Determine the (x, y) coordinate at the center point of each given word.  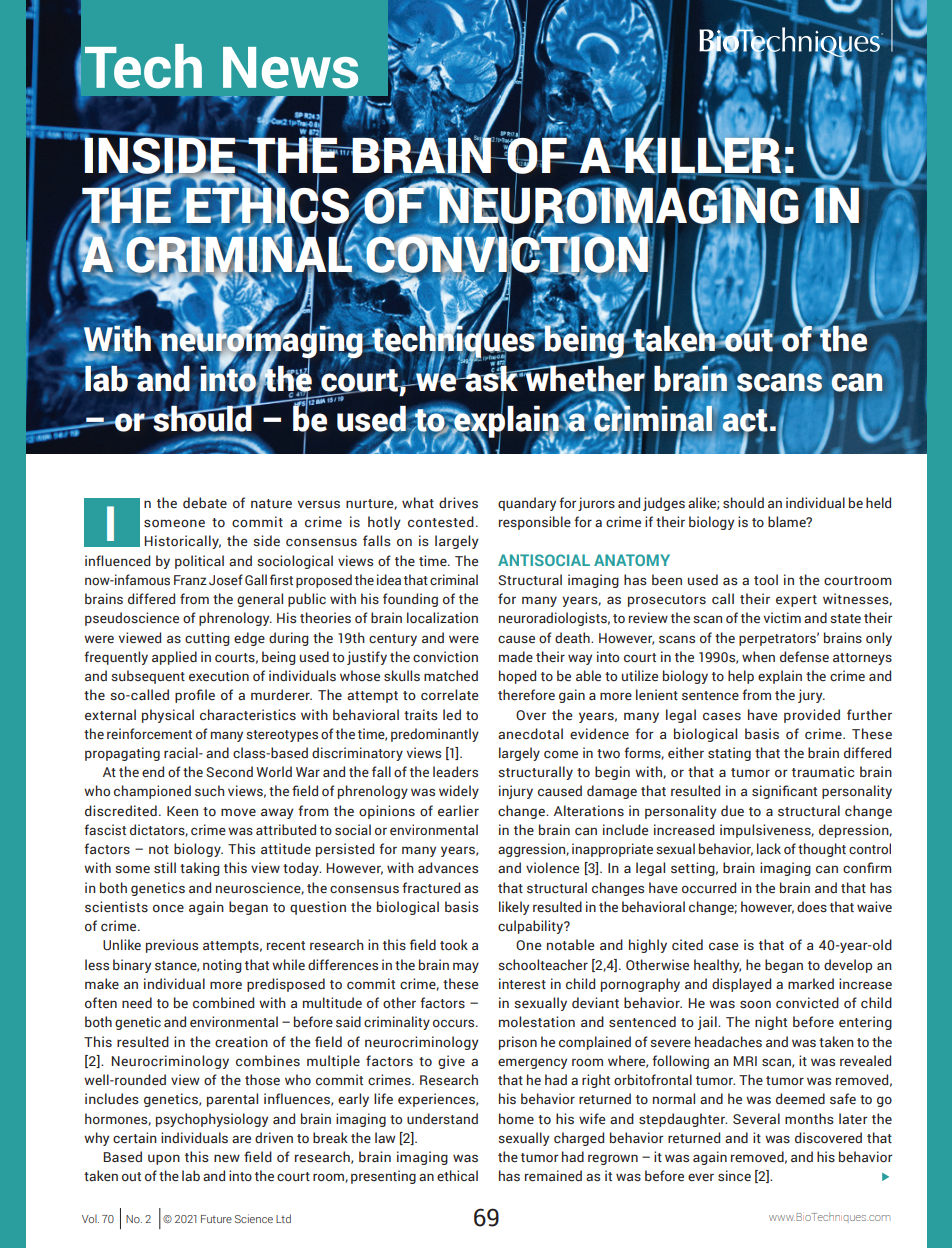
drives (458, 502)
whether (584, 378)
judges (664, 504)
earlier (458, 811)
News (290, 68)
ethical (457, 1175)
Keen (182, 811)
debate (205, 502)
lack (769, 848)
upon (164, 1159)
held (878, 503)
